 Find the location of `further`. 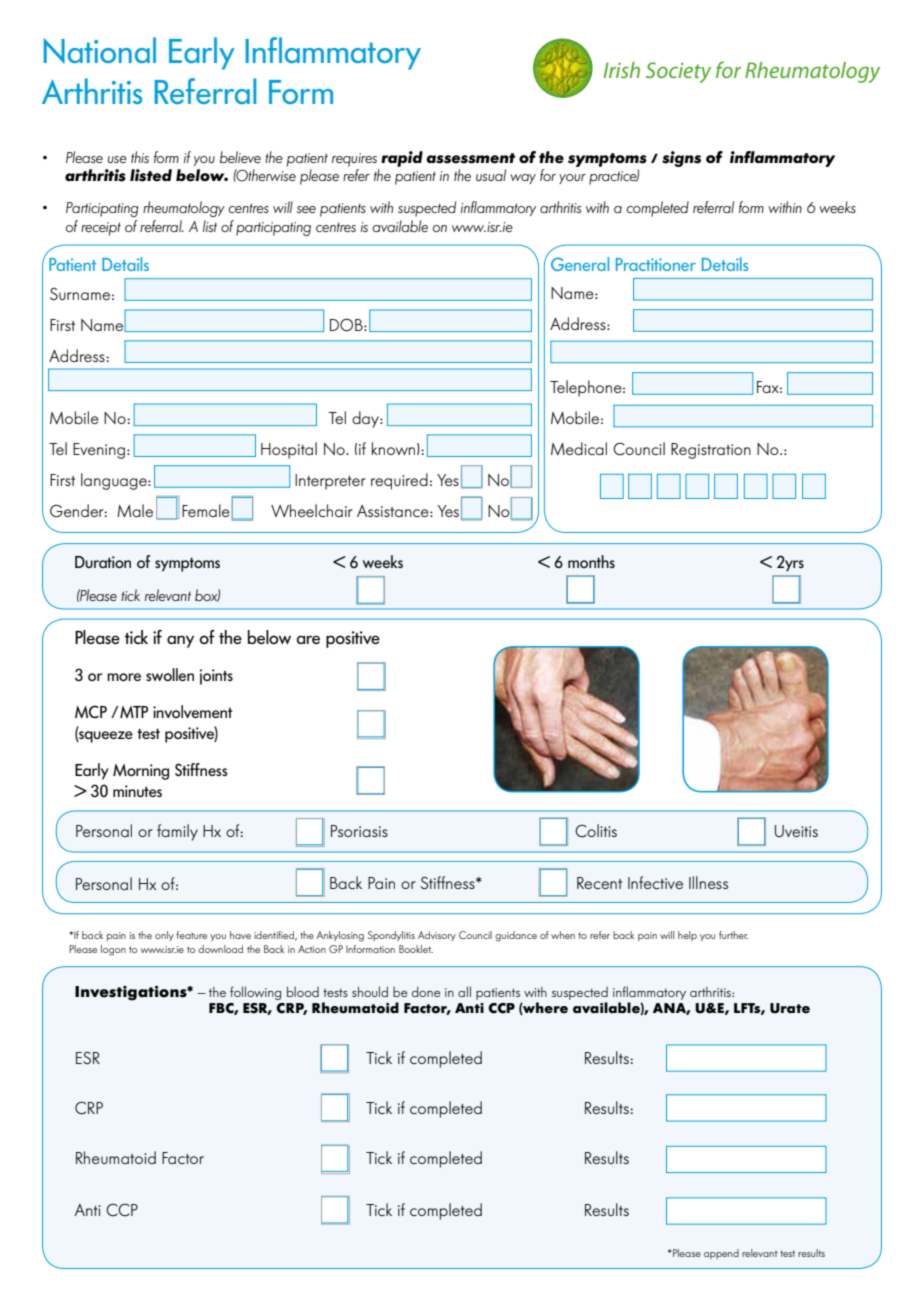

further is located at coordinates (733, 935).
